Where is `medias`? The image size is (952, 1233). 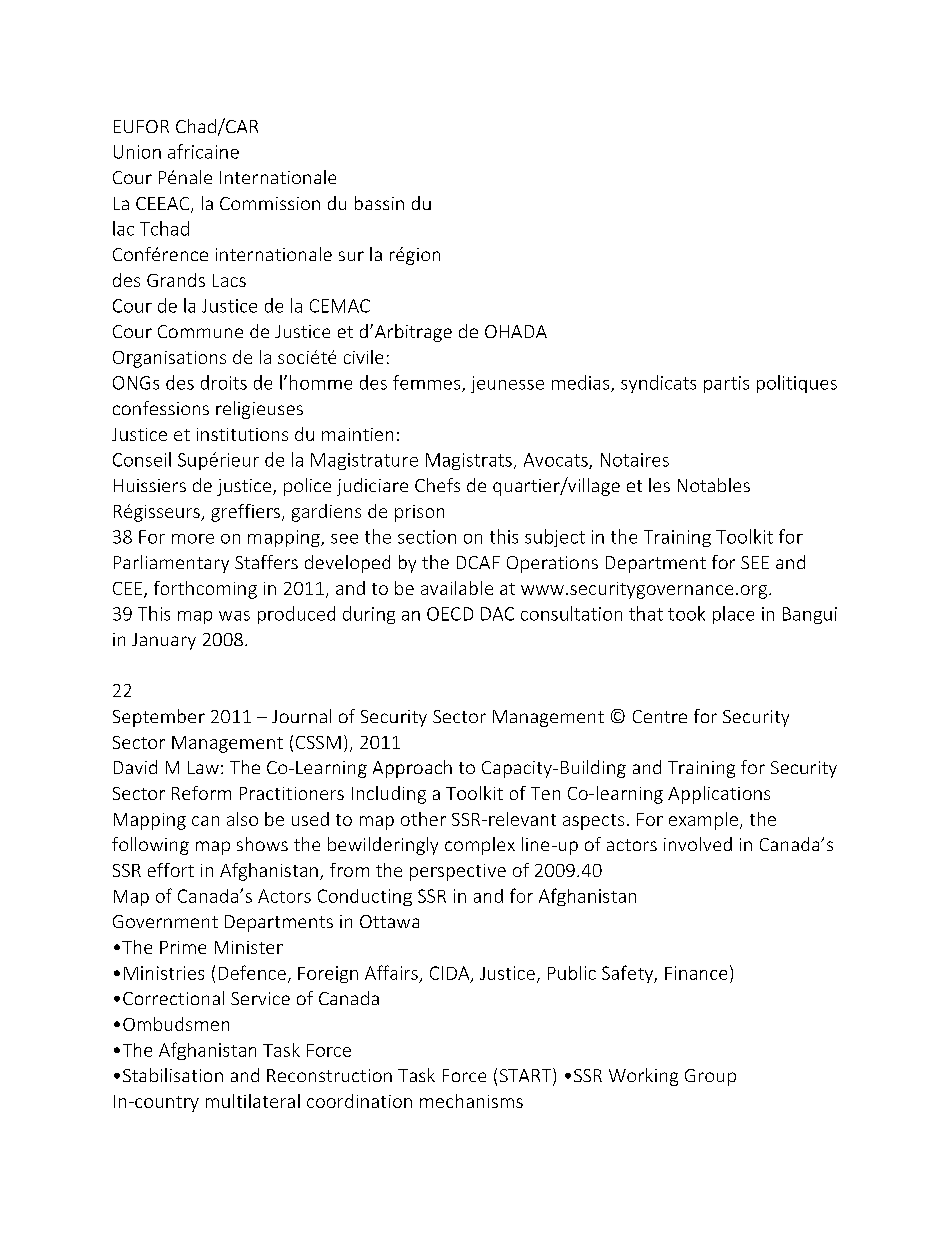
medias is located at coordinates (582, 383).
